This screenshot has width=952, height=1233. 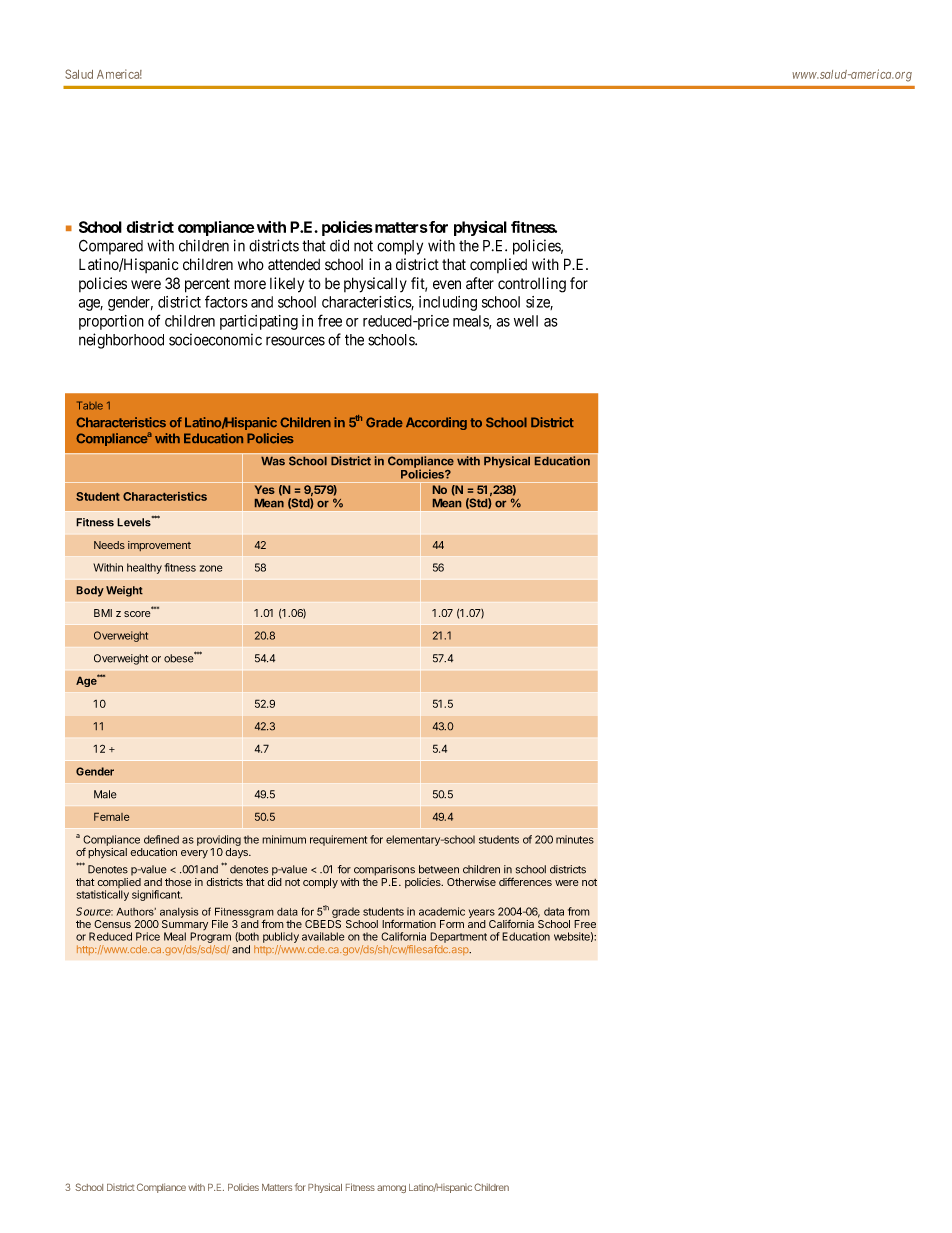 What do you see at coordinates (294, 264) in the screenshot?
I see `attended` at bounding box center [294, 264].
